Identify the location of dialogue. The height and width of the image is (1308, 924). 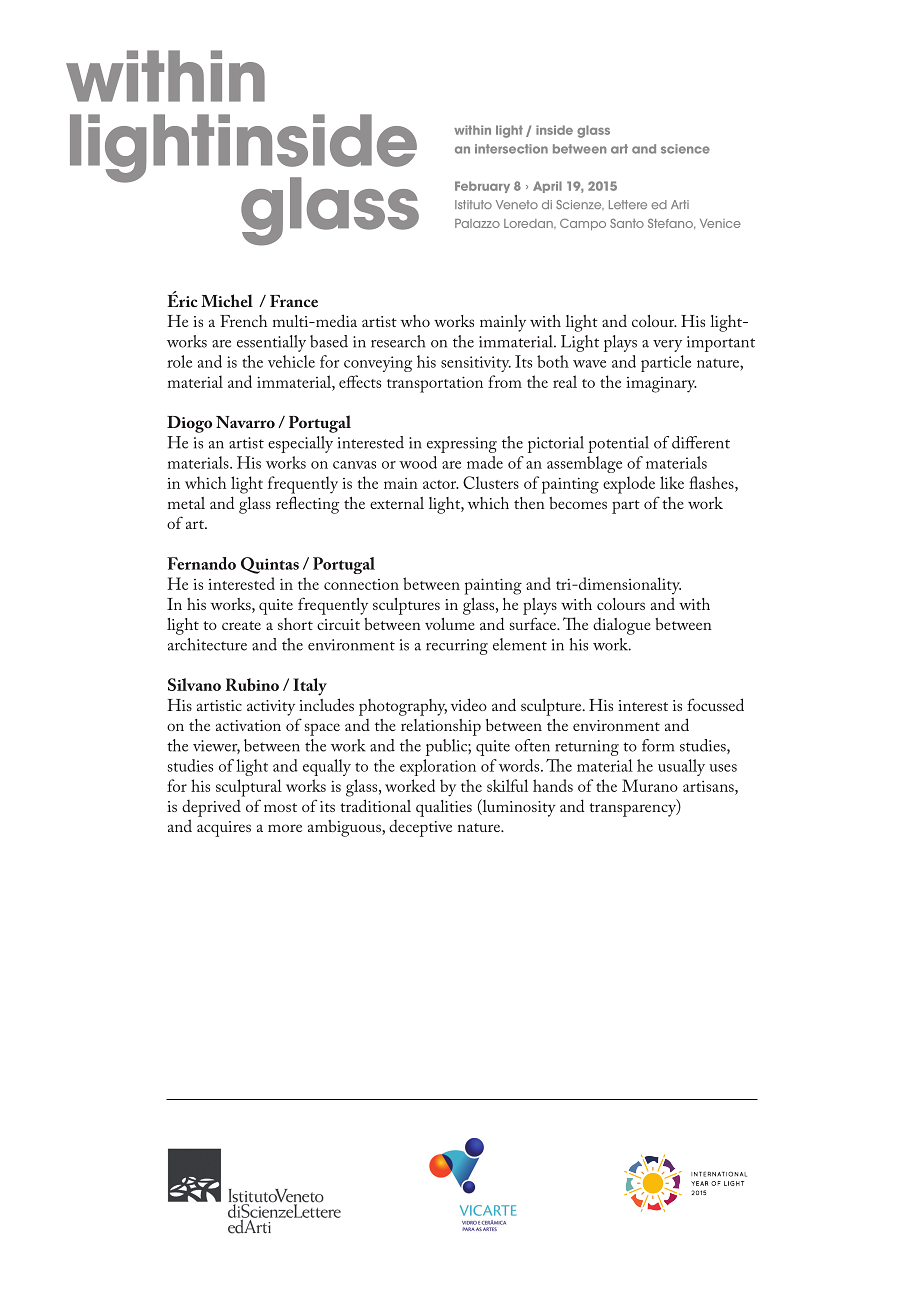
(622, 626).
